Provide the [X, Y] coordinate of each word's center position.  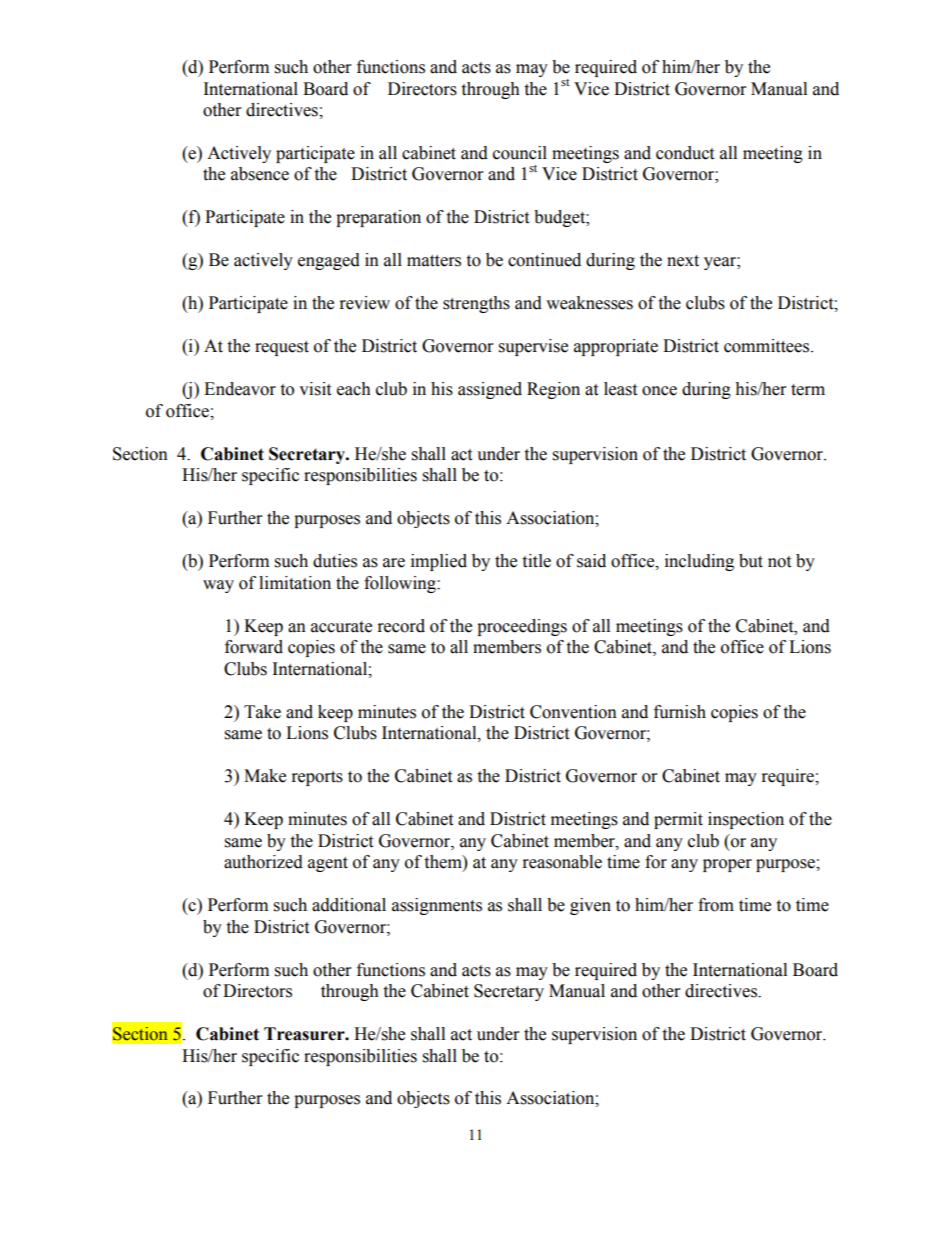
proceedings [522, 627]
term [808, 390]
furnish [680, 712]
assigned [490, 390]
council [520, 153]
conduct [685, 153]
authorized [263, 862]
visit [315, 389]
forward [254, 647]
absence [260, 174]
